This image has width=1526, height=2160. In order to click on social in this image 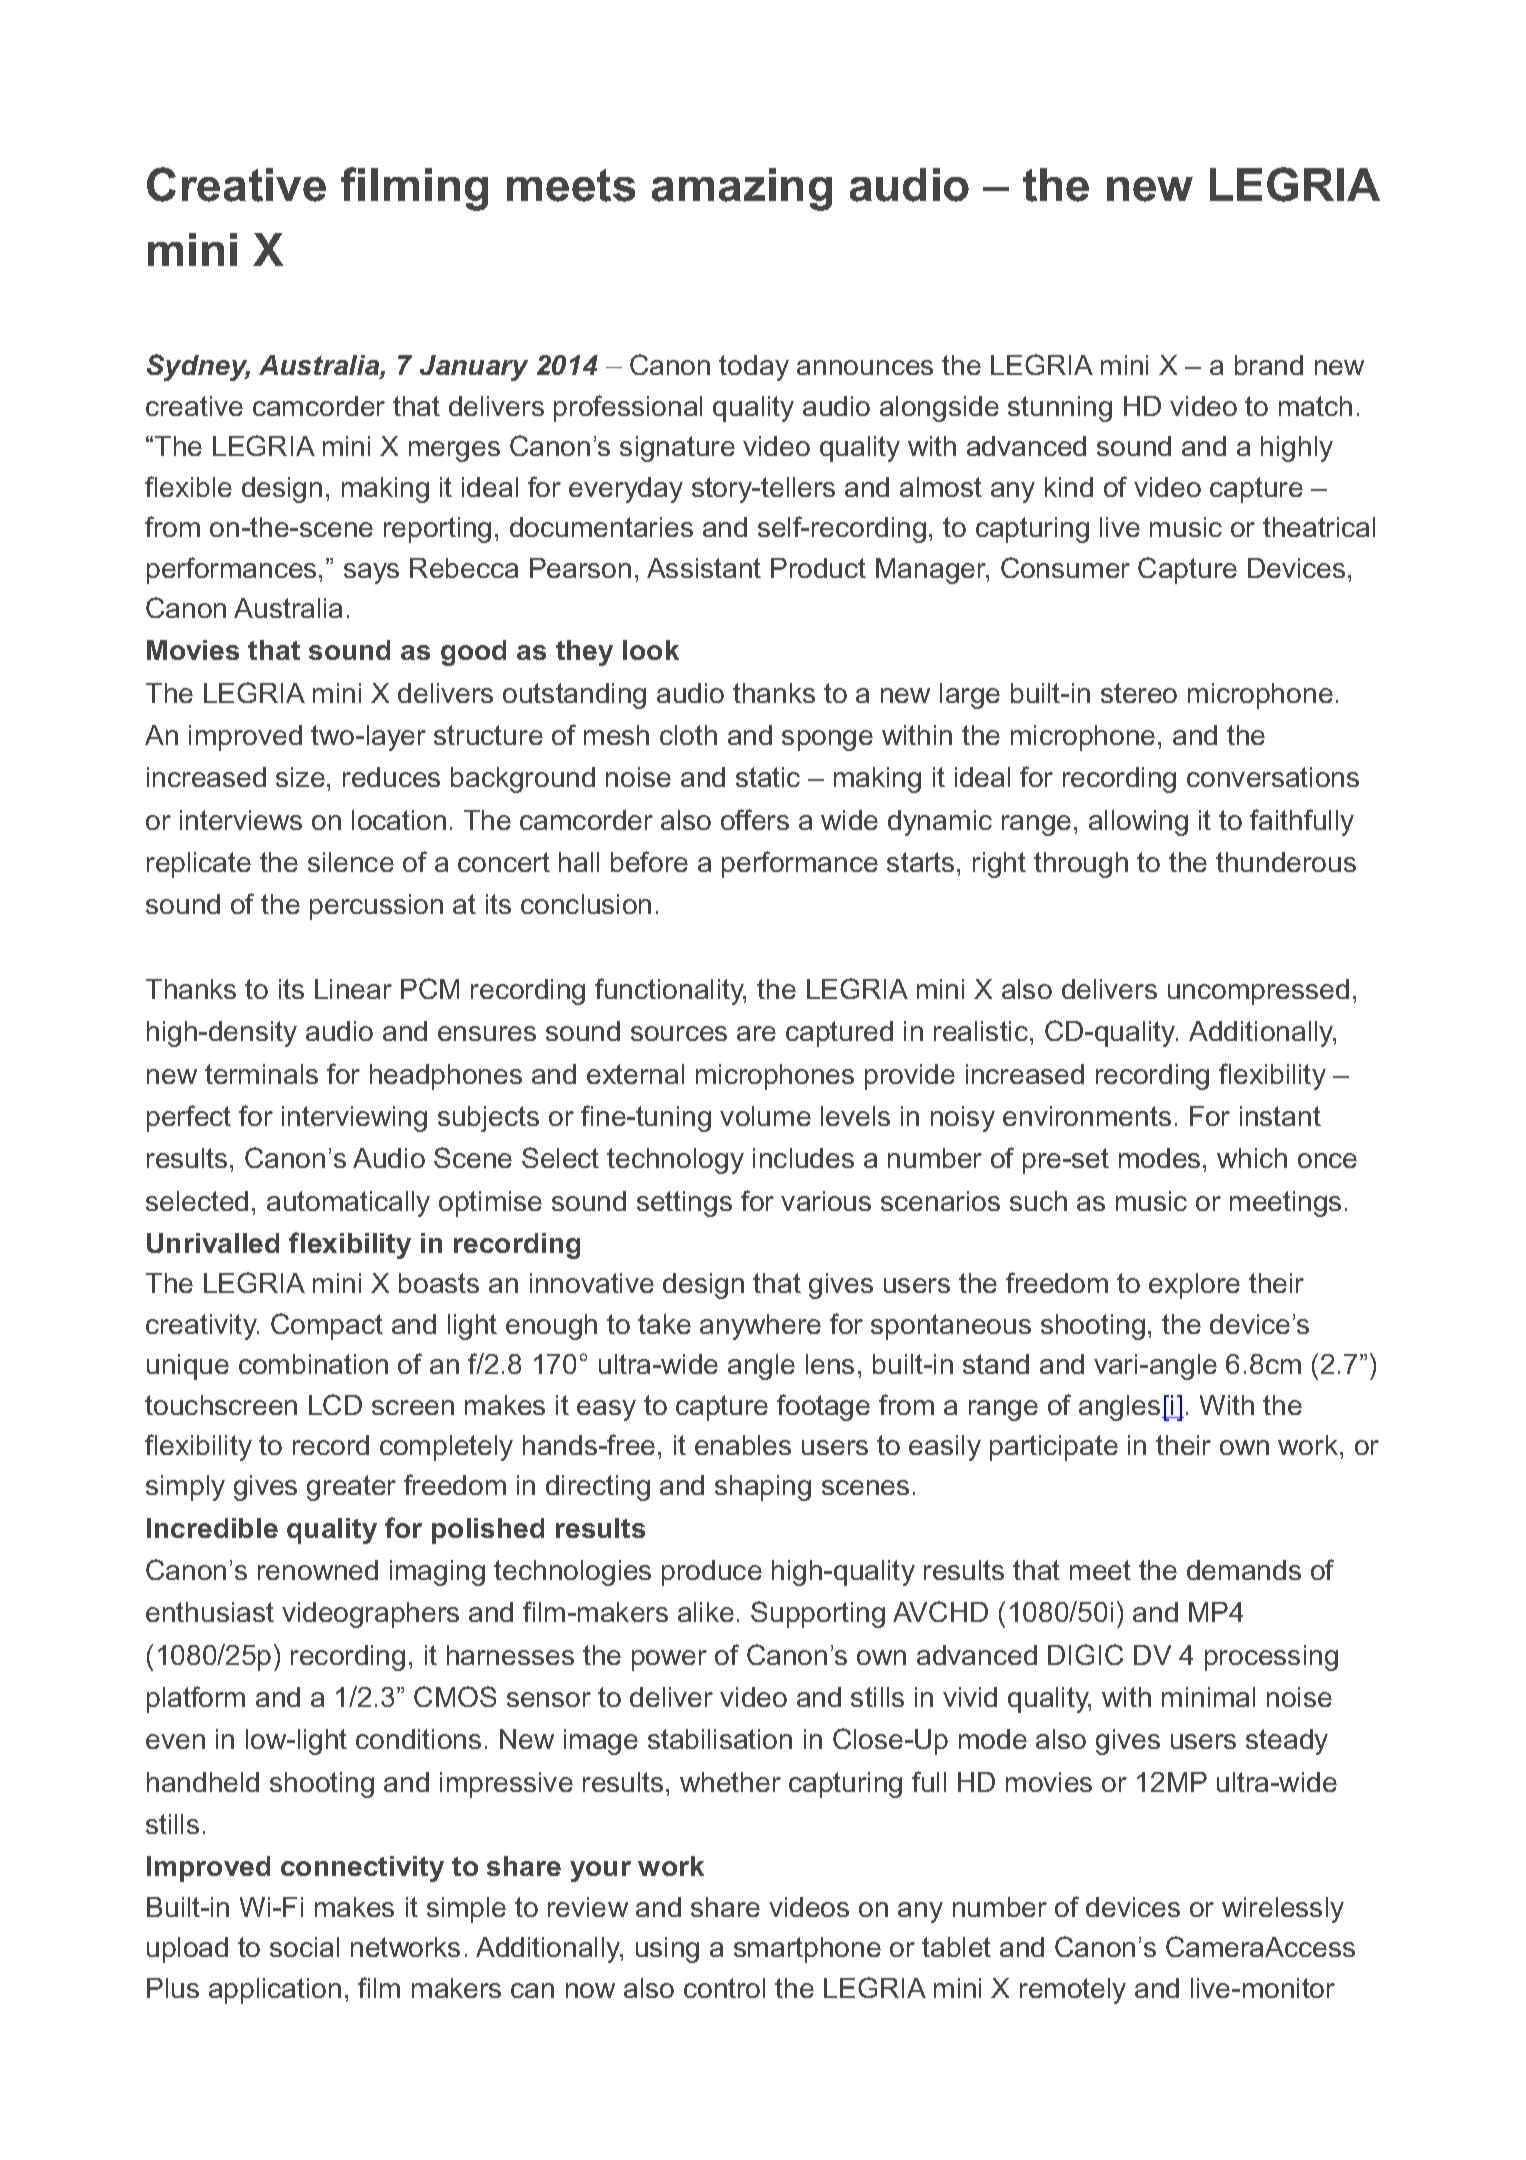, I will do `click(304, 1947)`.
